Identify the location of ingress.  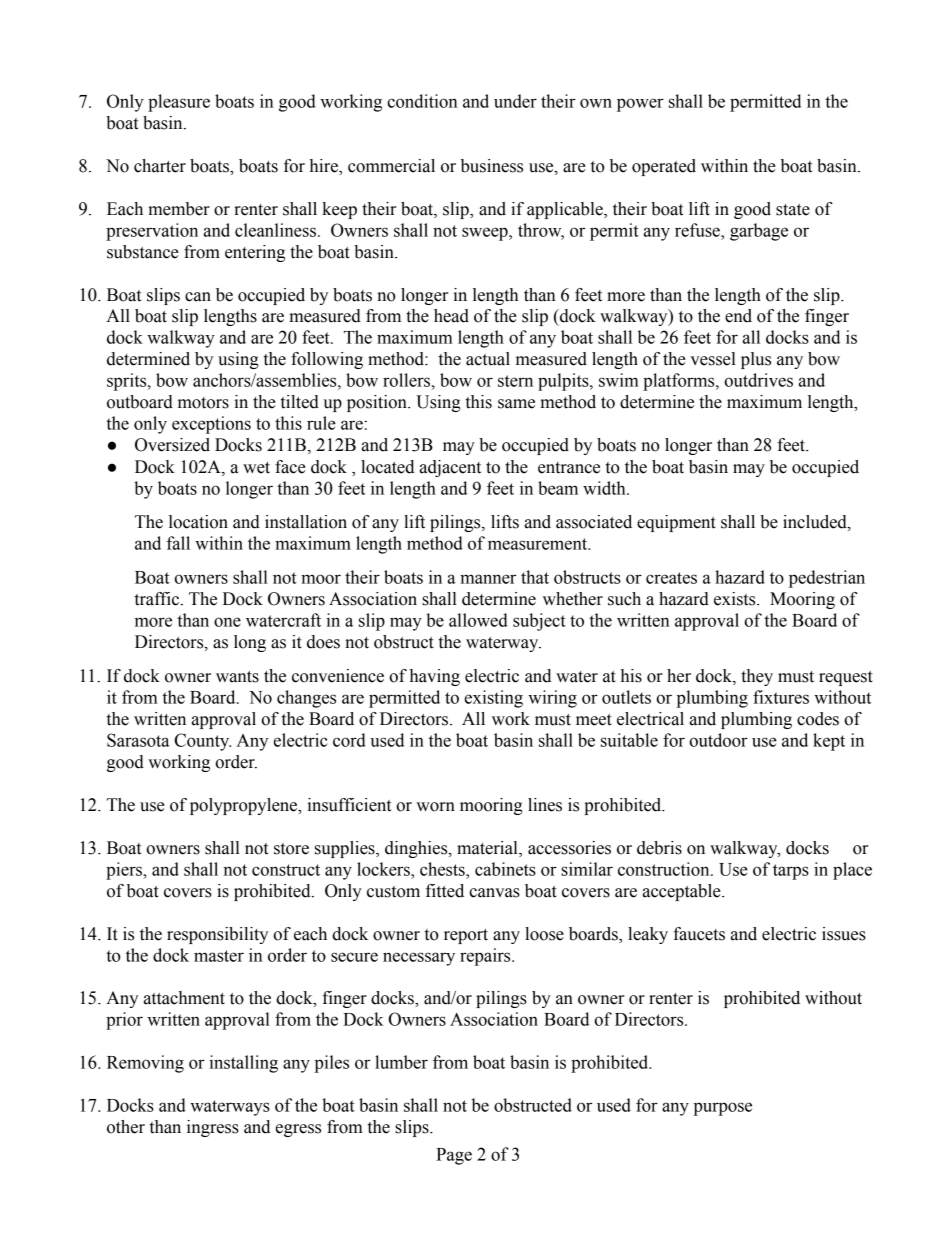
(213, 1128).
